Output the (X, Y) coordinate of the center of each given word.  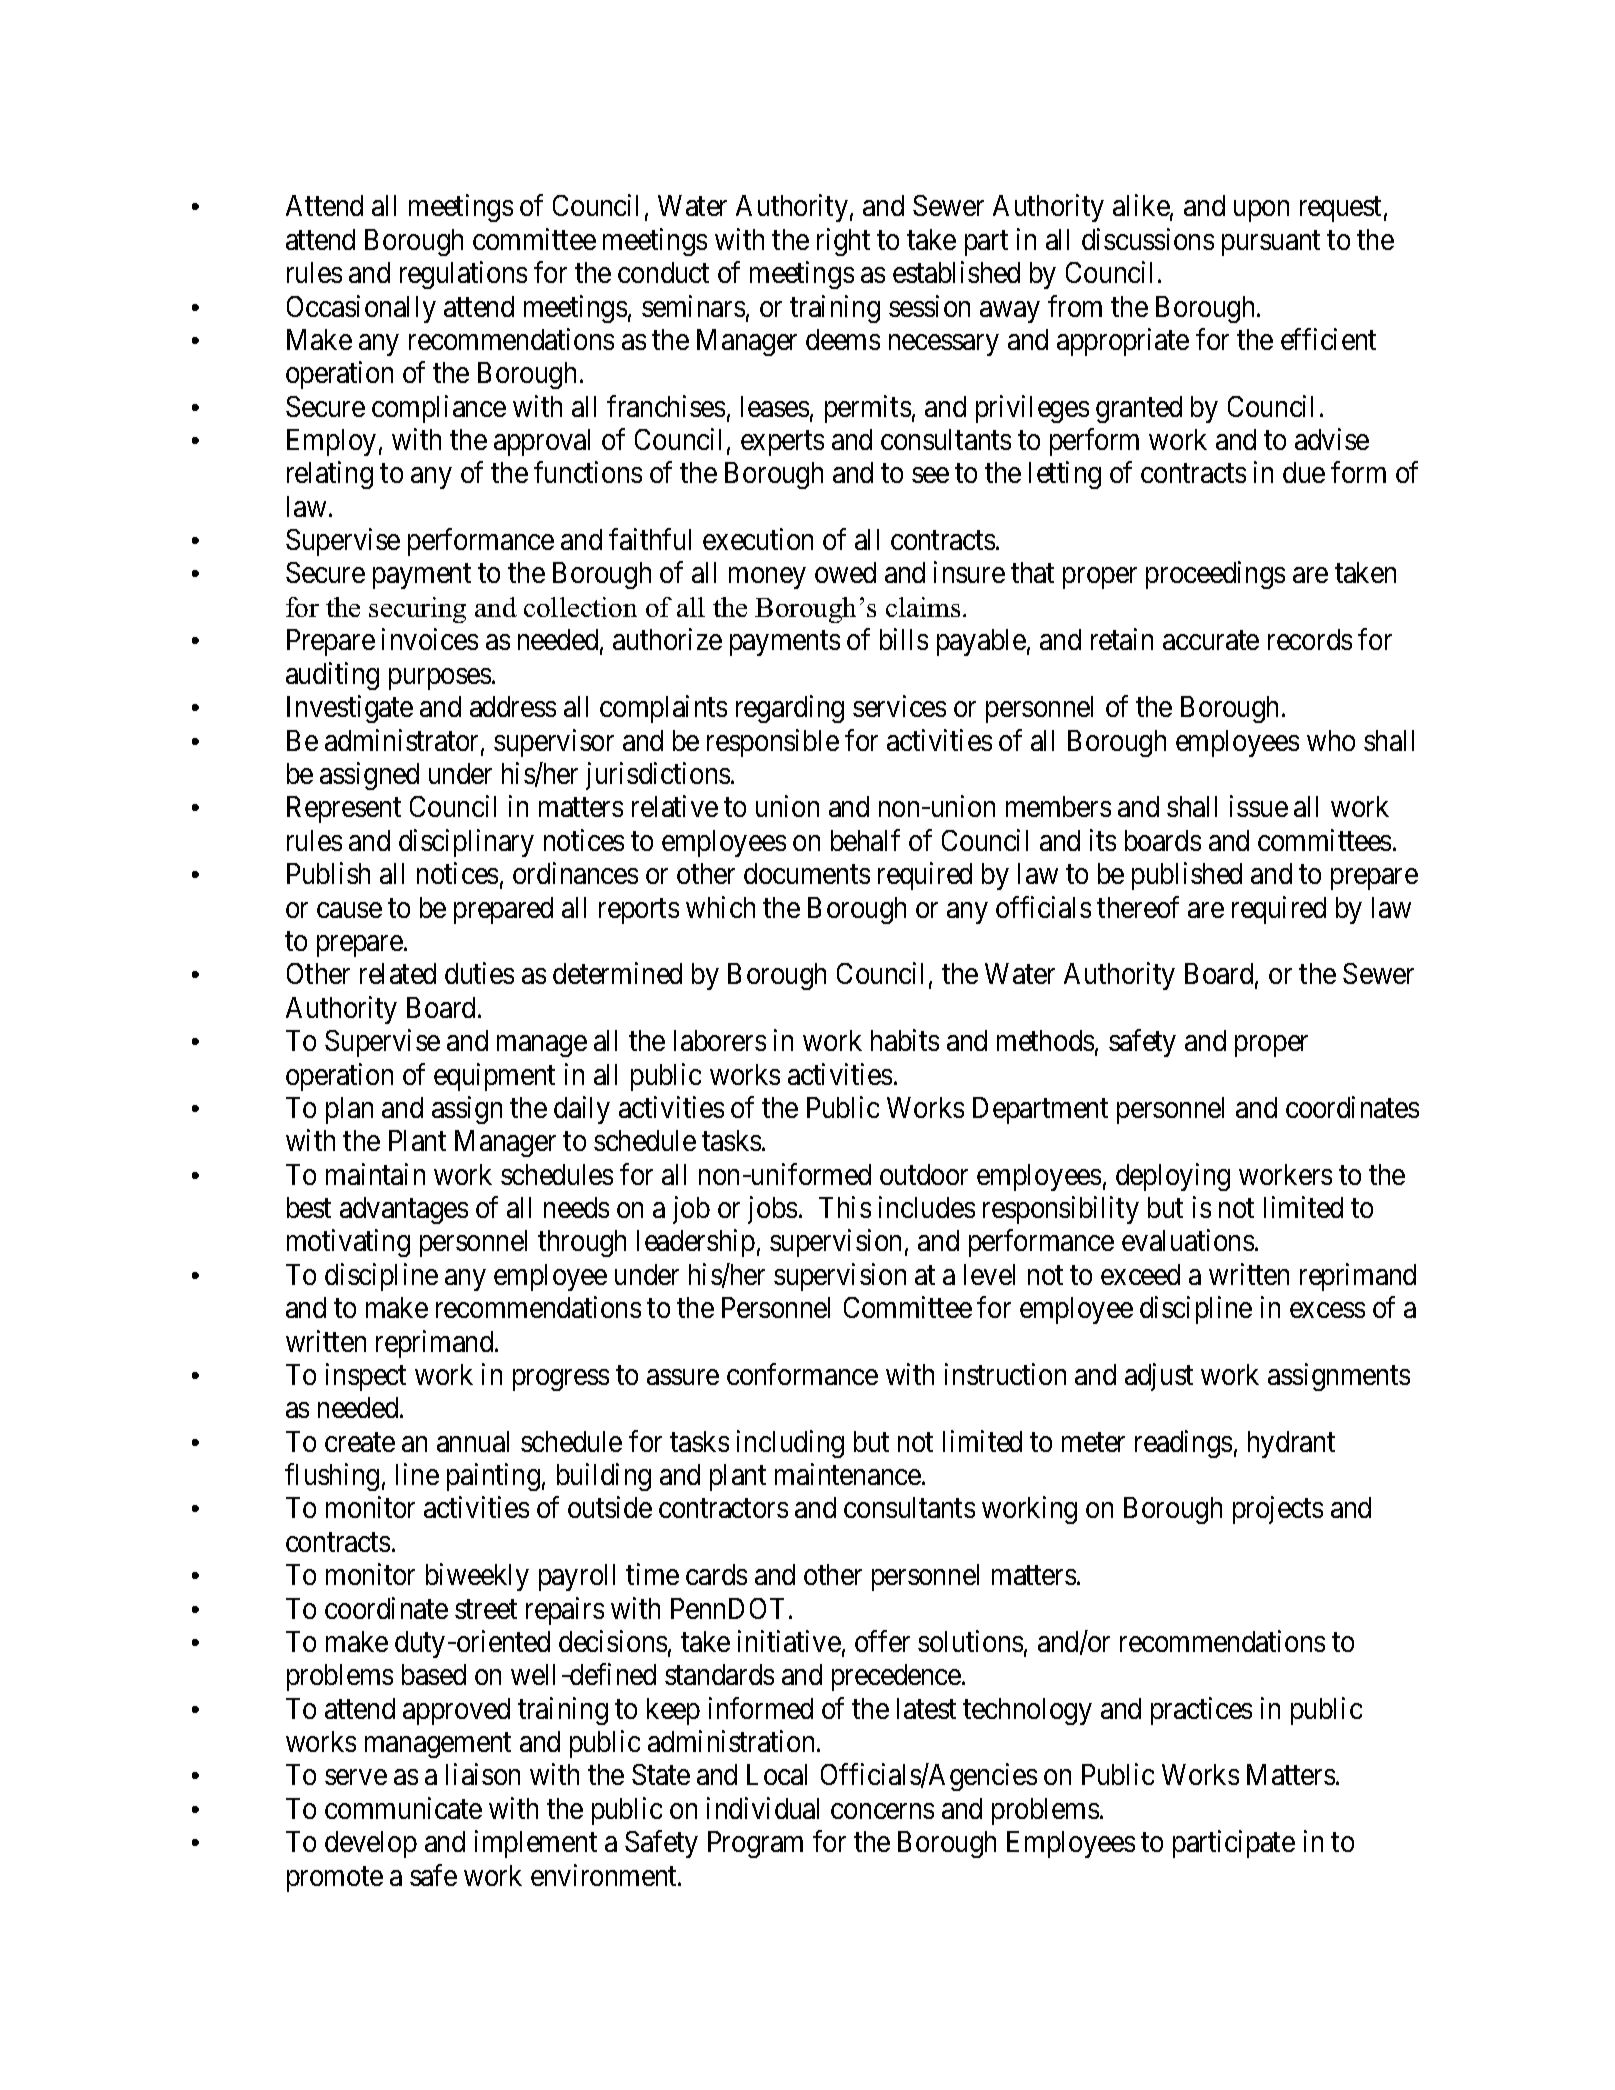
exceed (1140, 1274)
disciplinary (466, 843)
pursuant (1271, 243)
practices (1201, 1711)
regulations (463, 275)
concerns (882, 1811)
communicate (403, 1808)
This (845, 1207)
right (843, 242)
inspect (366, 1377)
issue (1259, 806)
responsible (773, 743)
